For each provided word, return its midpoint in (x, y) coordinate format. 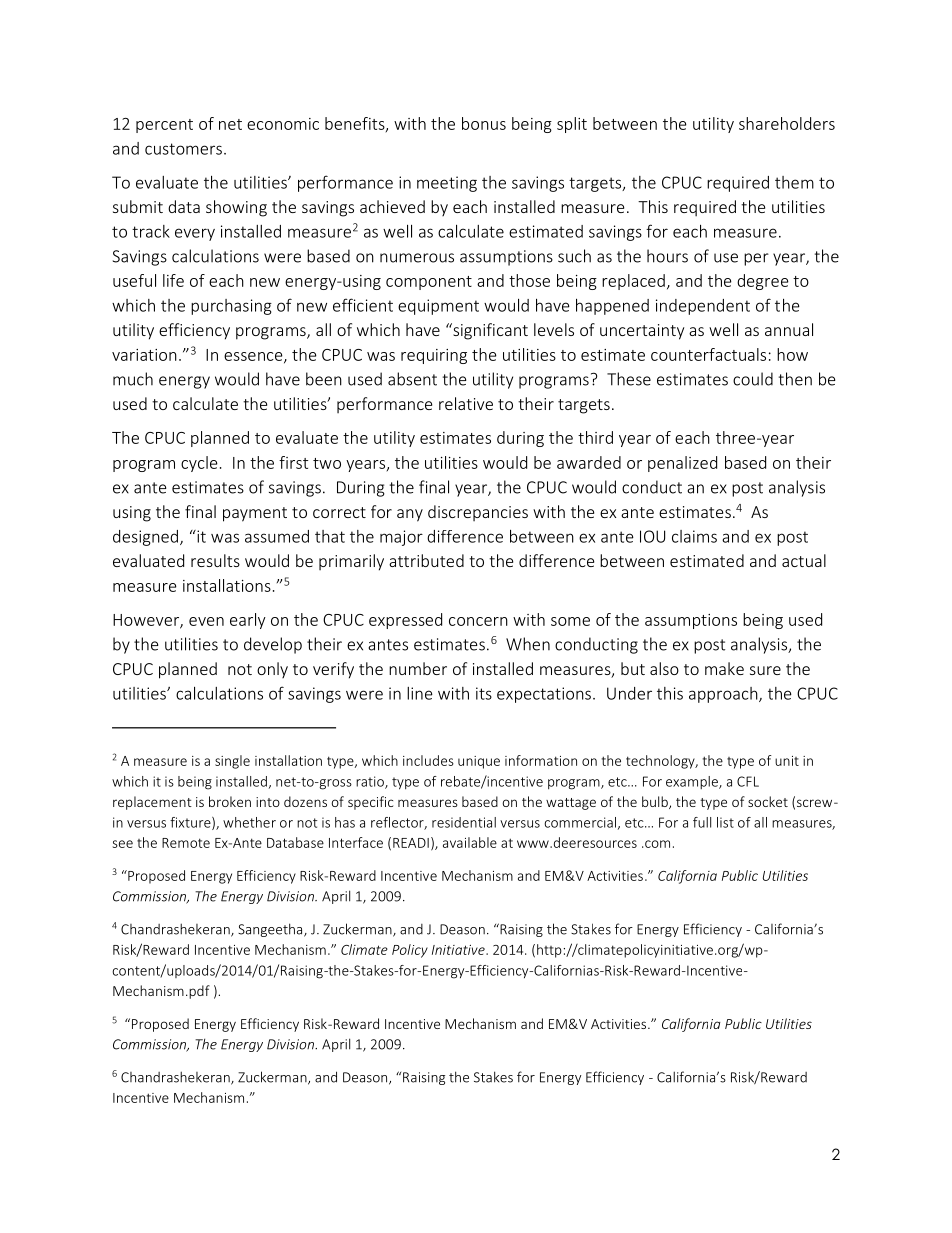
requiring (434, 356)
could (753, 379)
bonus (484, 123)
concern (478, 621)
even (206, 621)
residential (464, 822)
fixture (191, 823)
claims (694, 536)
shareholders (787, 123)
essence (254, 357)
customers (183, 149)
